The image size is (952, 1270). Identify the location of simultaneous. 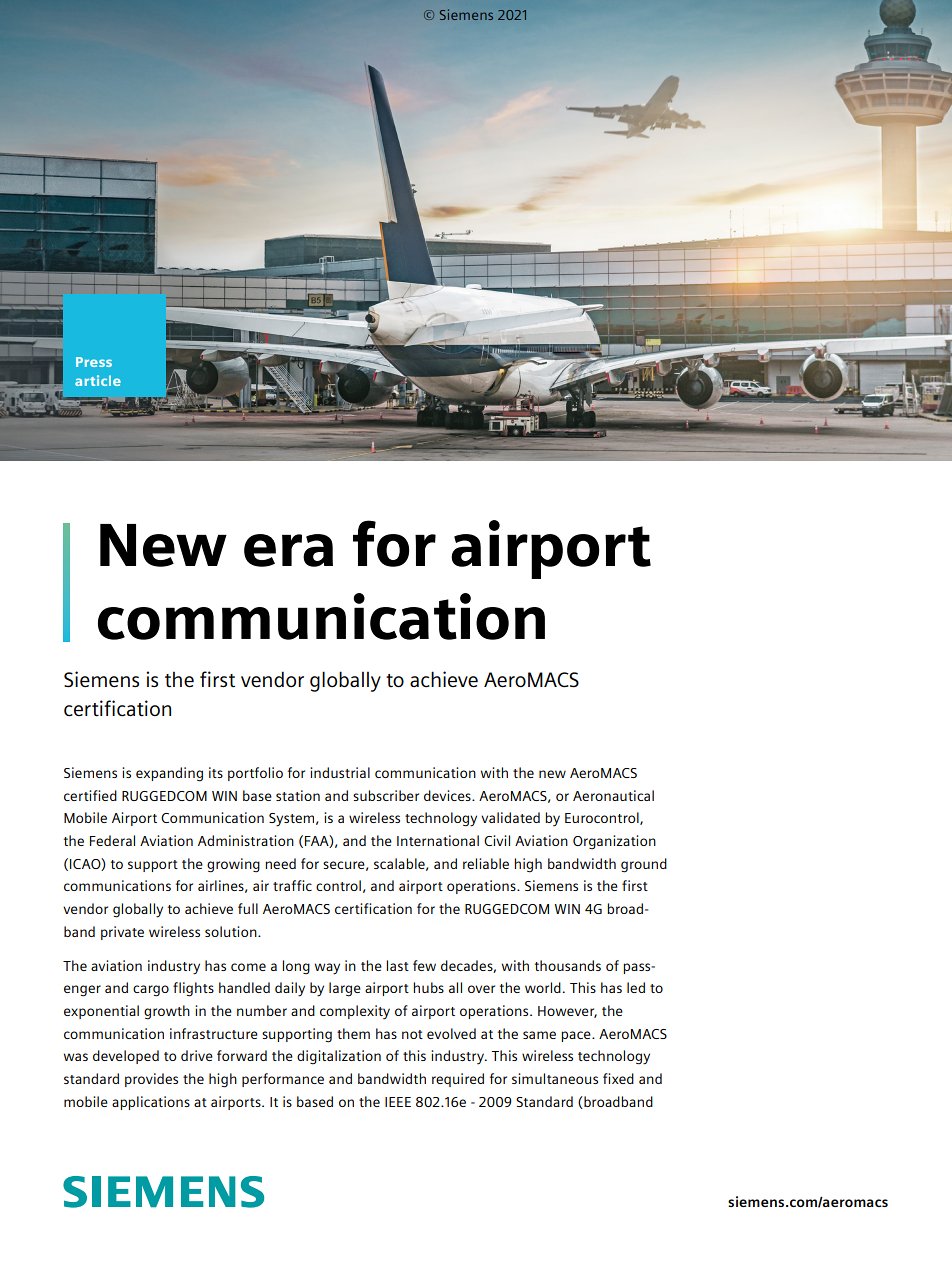
(555, 1078).
